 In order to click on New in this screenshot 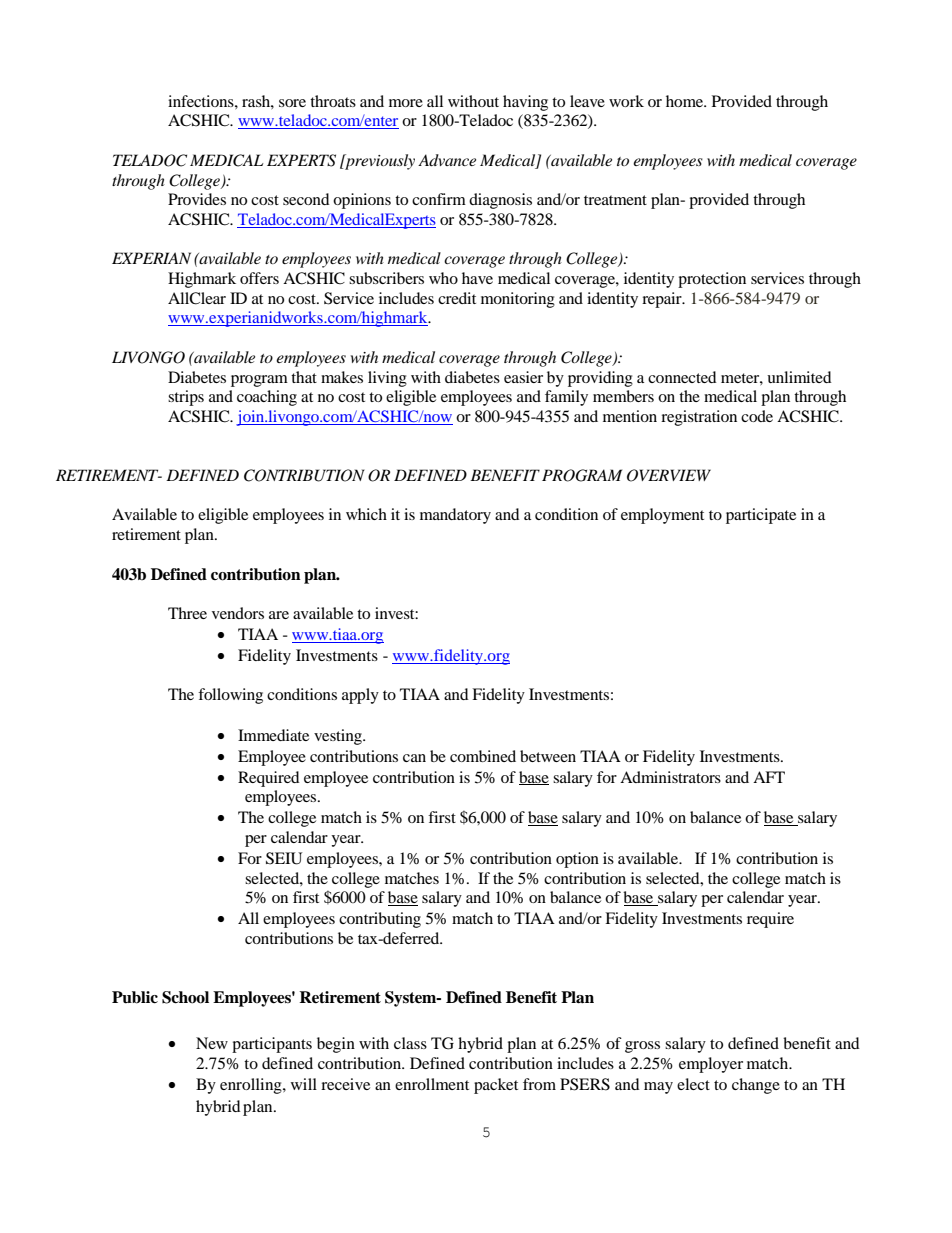, I will do `click(212, 1043)`.
